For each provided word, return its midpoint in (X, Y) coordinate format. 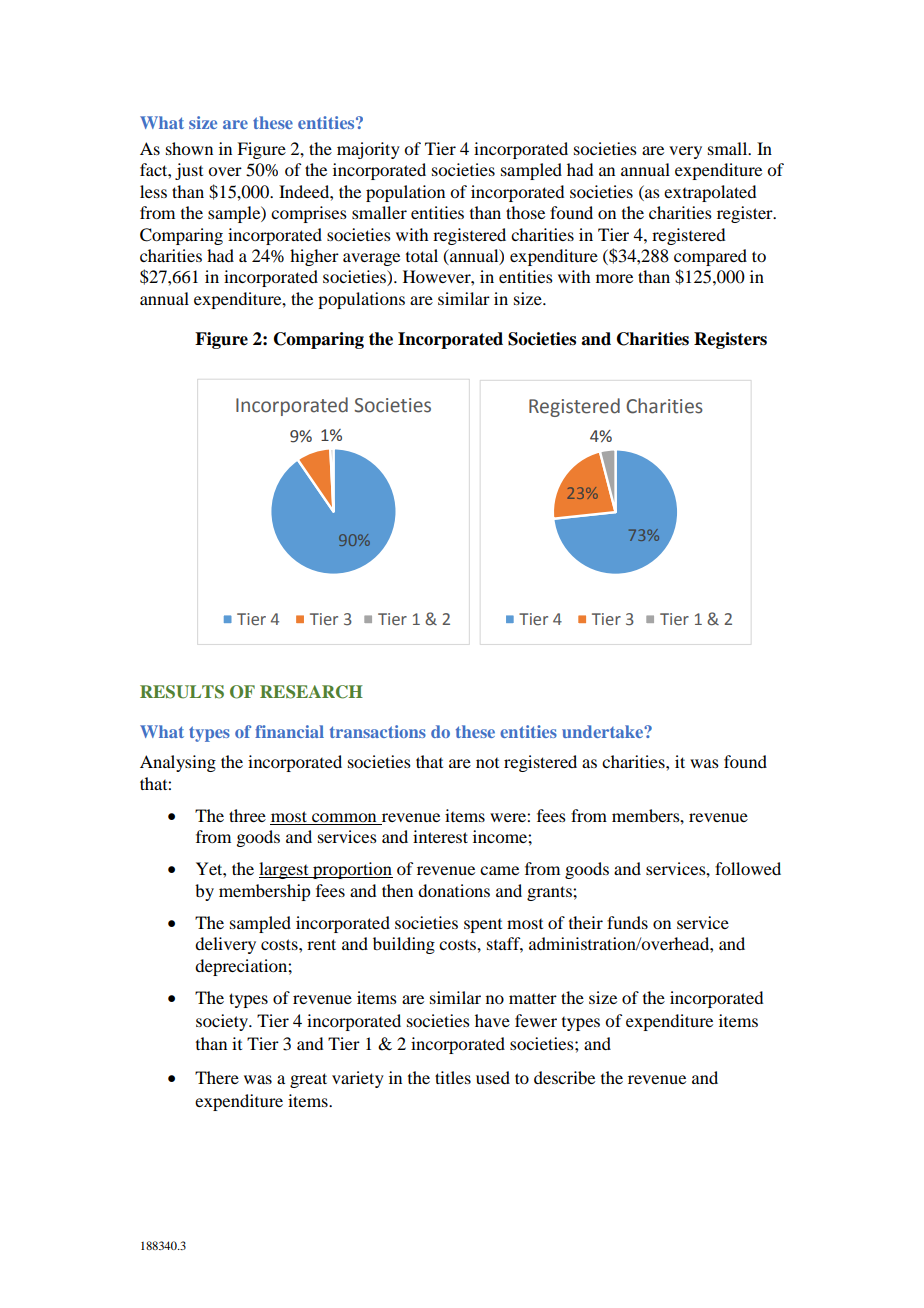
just (189, 171)
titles (453, 1077)
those (525, 212)
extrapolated (710, 193)
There (217, 1077)
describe (564, 1077)
